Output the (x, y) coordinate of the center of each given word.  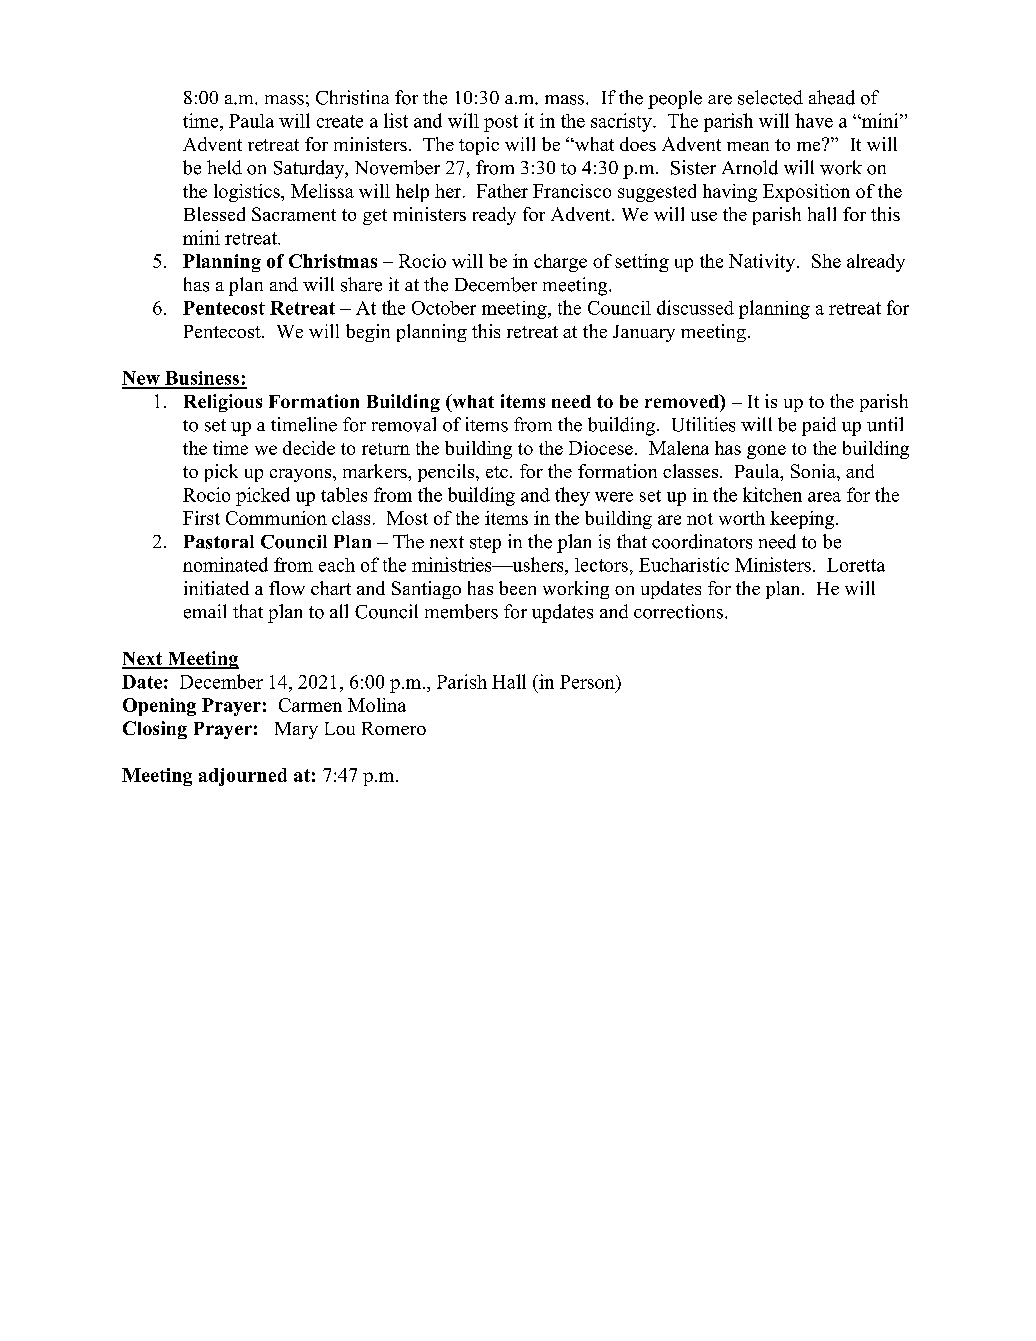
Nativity (763, 263)
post (501, 123)
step (485, 545)
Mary (296, 730)
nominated (225, 564)
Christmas (333, 261)
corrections (678, 611)
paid (819, 426)
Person (588, 682)
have (814, 120)
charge (560, 263)
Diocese (601, 448)
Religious (223, 403)
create (340, 121)
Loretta (856, 565)
